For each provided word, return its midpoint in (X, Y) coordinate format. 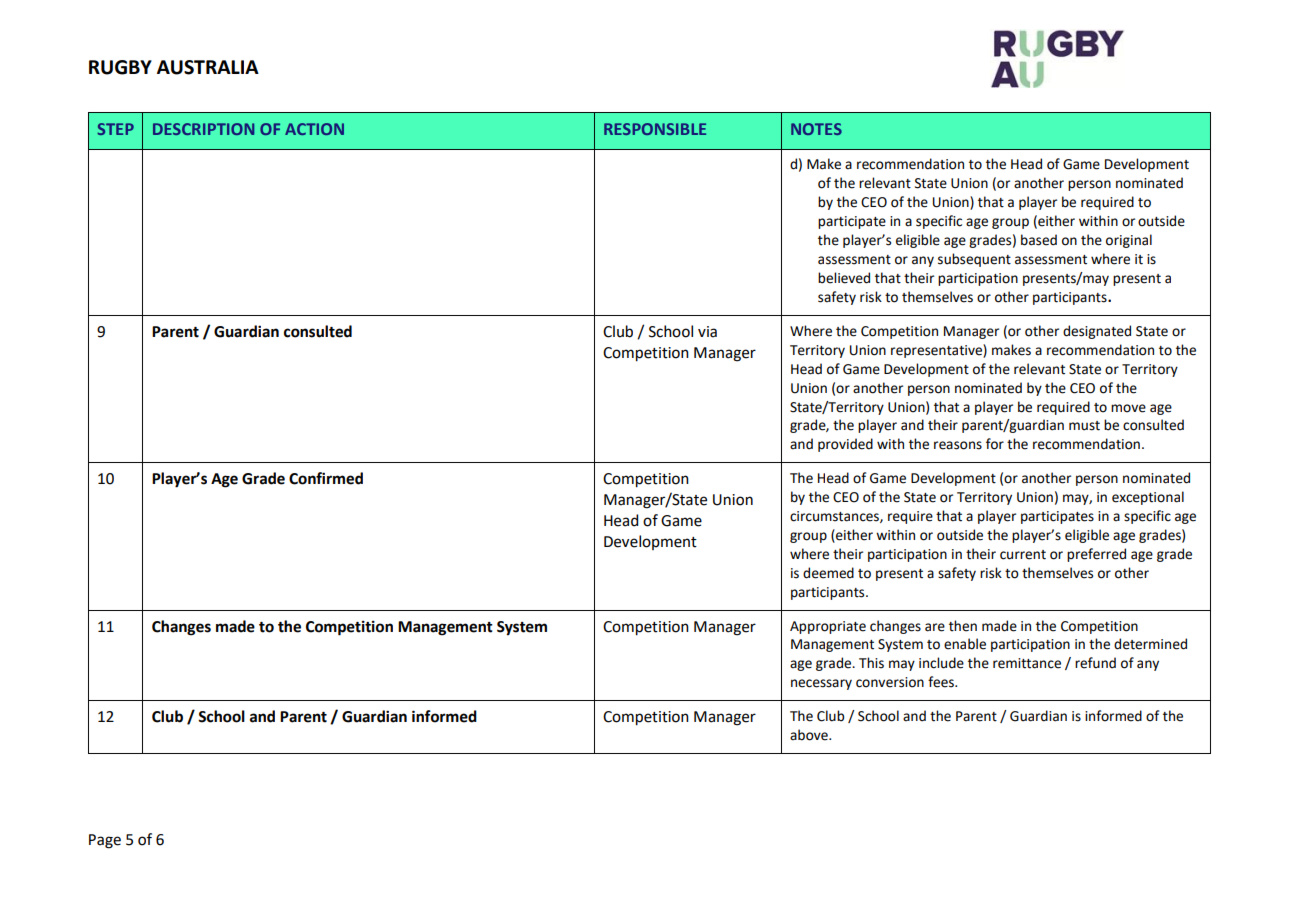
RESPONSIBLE (655, 129)
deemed (828, 573)
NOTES (816, 129)
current (1023, 555)
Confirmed (326, 478)
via (707, 332)
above (810, 735)
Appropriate (828, 627)
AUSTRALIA (208, 67)
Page (105, 841)
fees (942, 682)
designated (1097, 332)
